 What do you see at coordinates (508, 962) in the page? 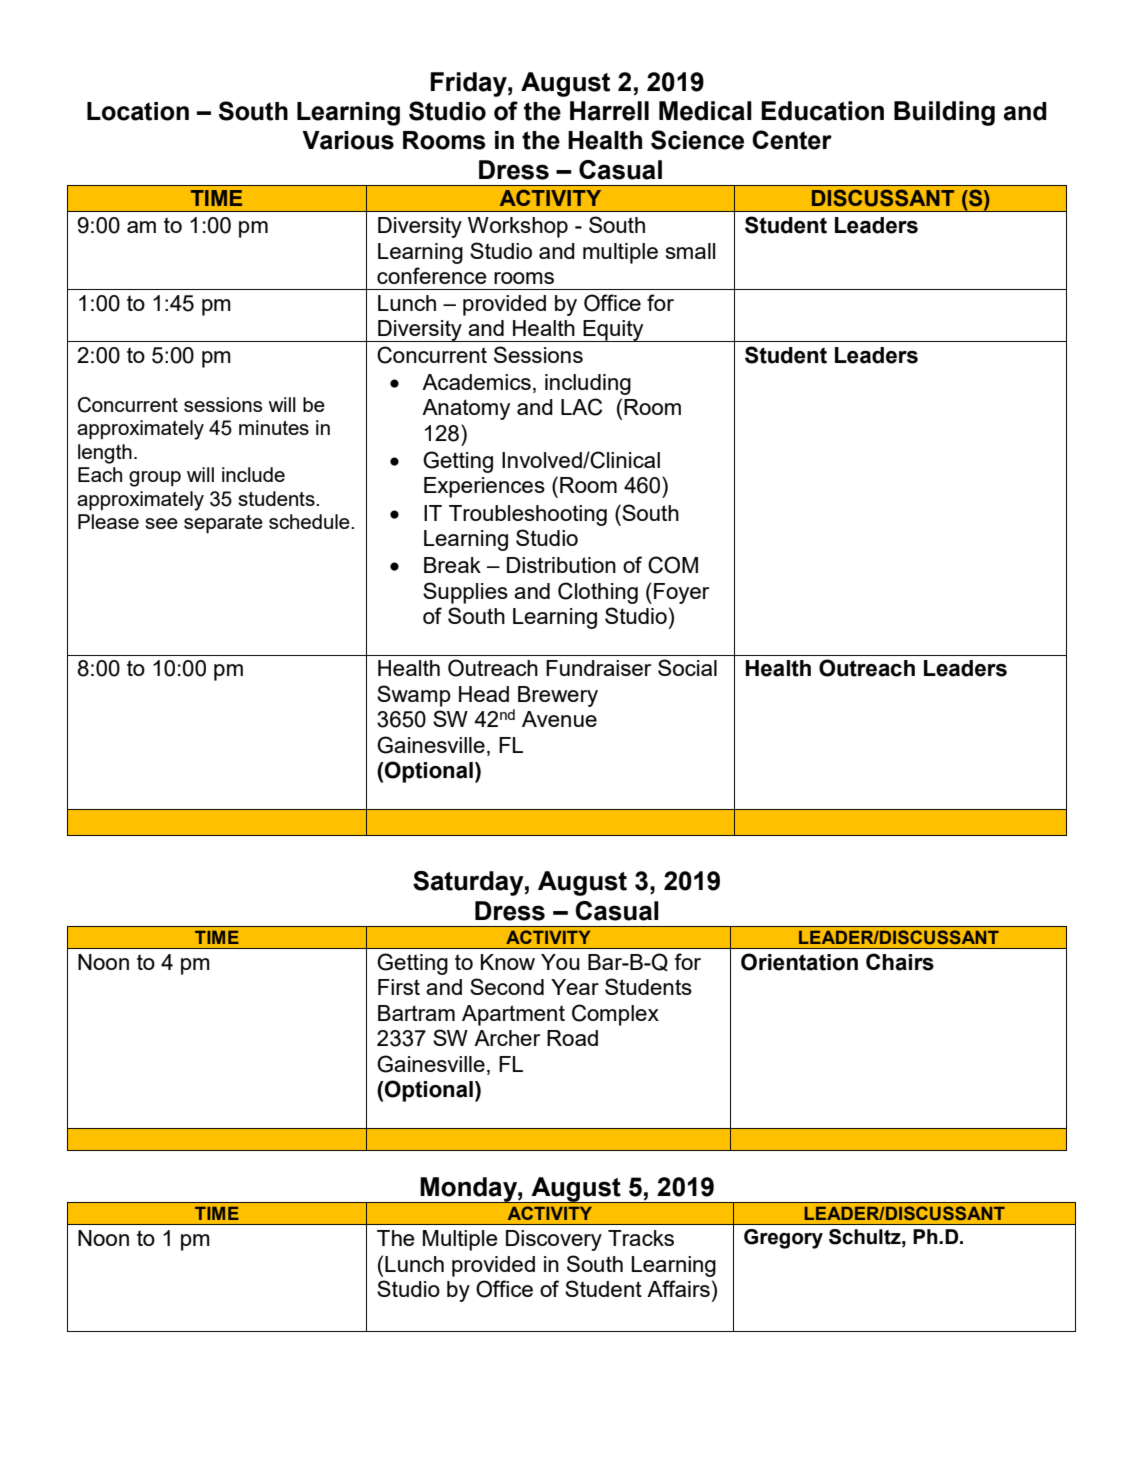
I see `Know` at bounding box center [508, 962].
